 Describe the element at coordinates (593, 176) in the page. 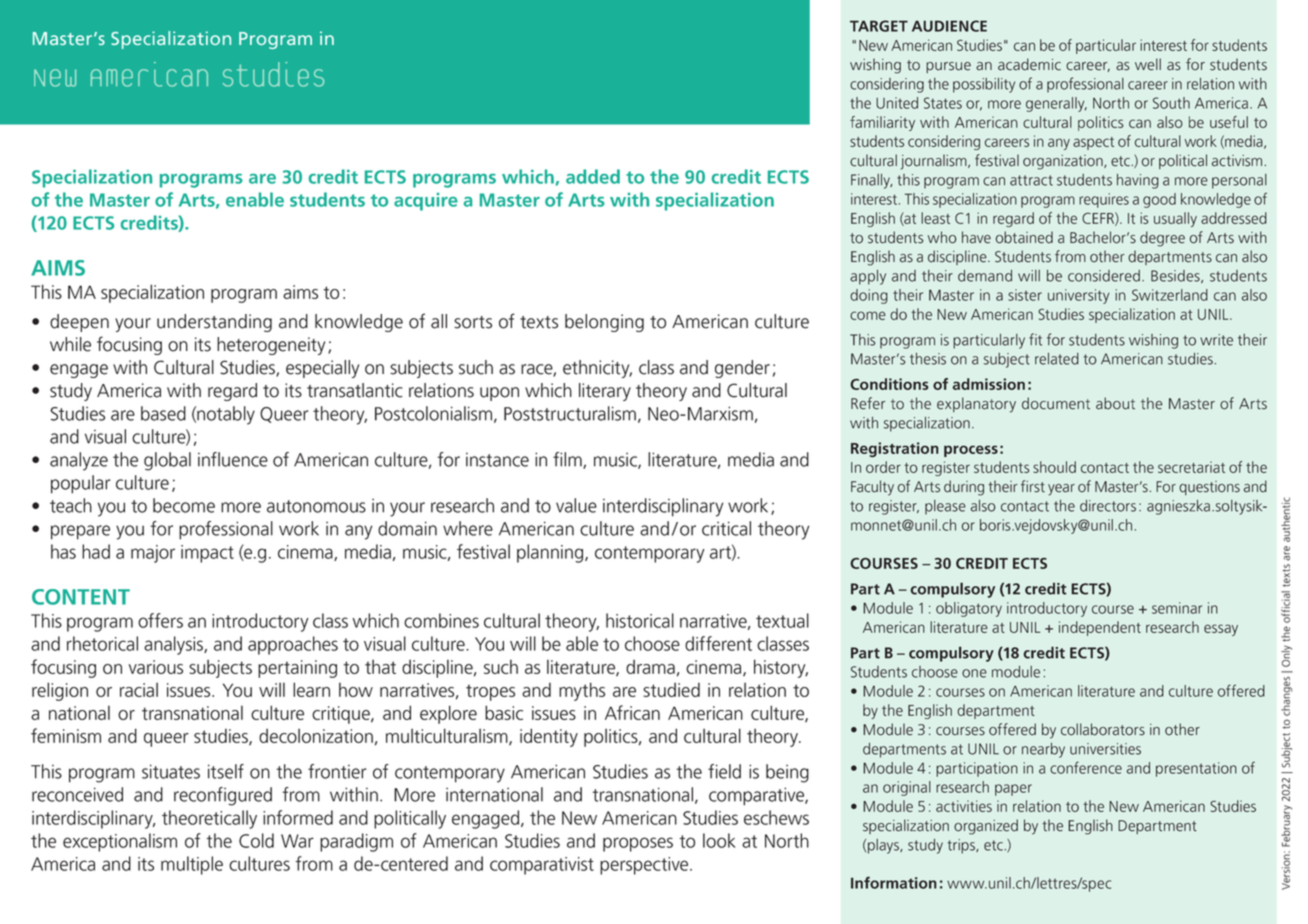

I see `added` at that location.
